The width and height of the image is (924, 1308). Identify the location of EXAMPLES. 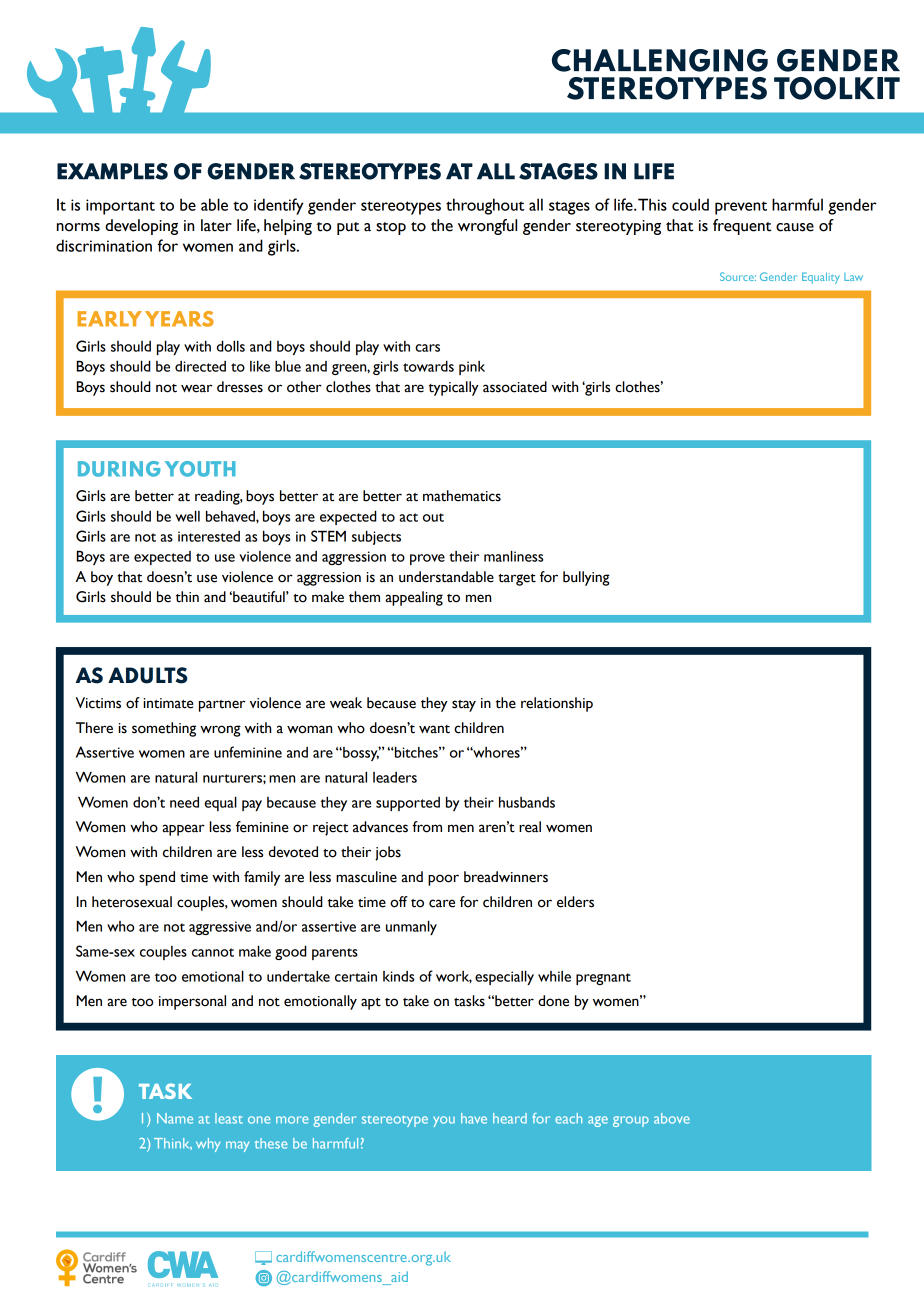
(112, 171).
